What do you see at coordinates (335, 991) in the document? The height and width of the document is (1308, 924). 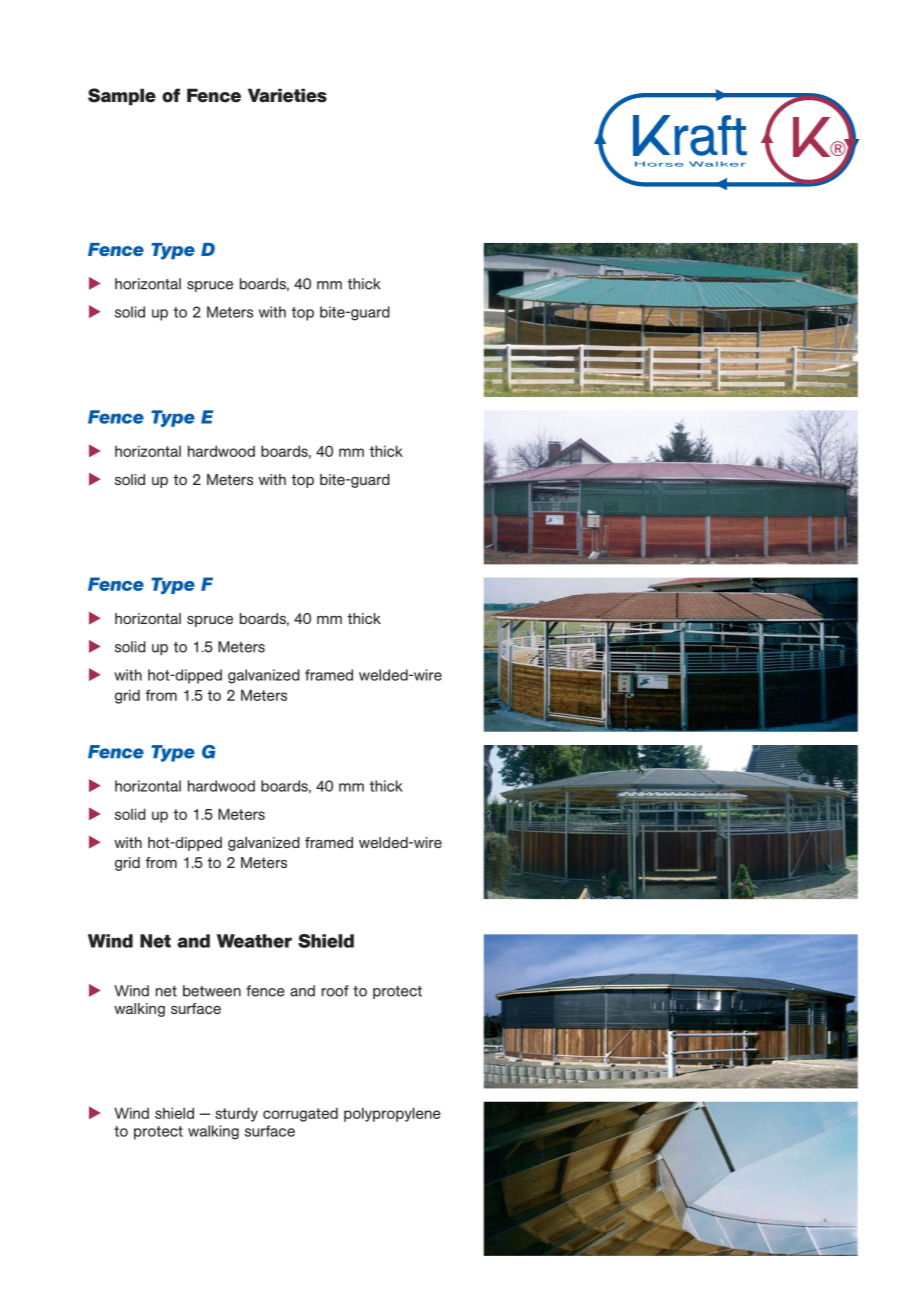 I see `roof` at bounding box center [335, 991].
